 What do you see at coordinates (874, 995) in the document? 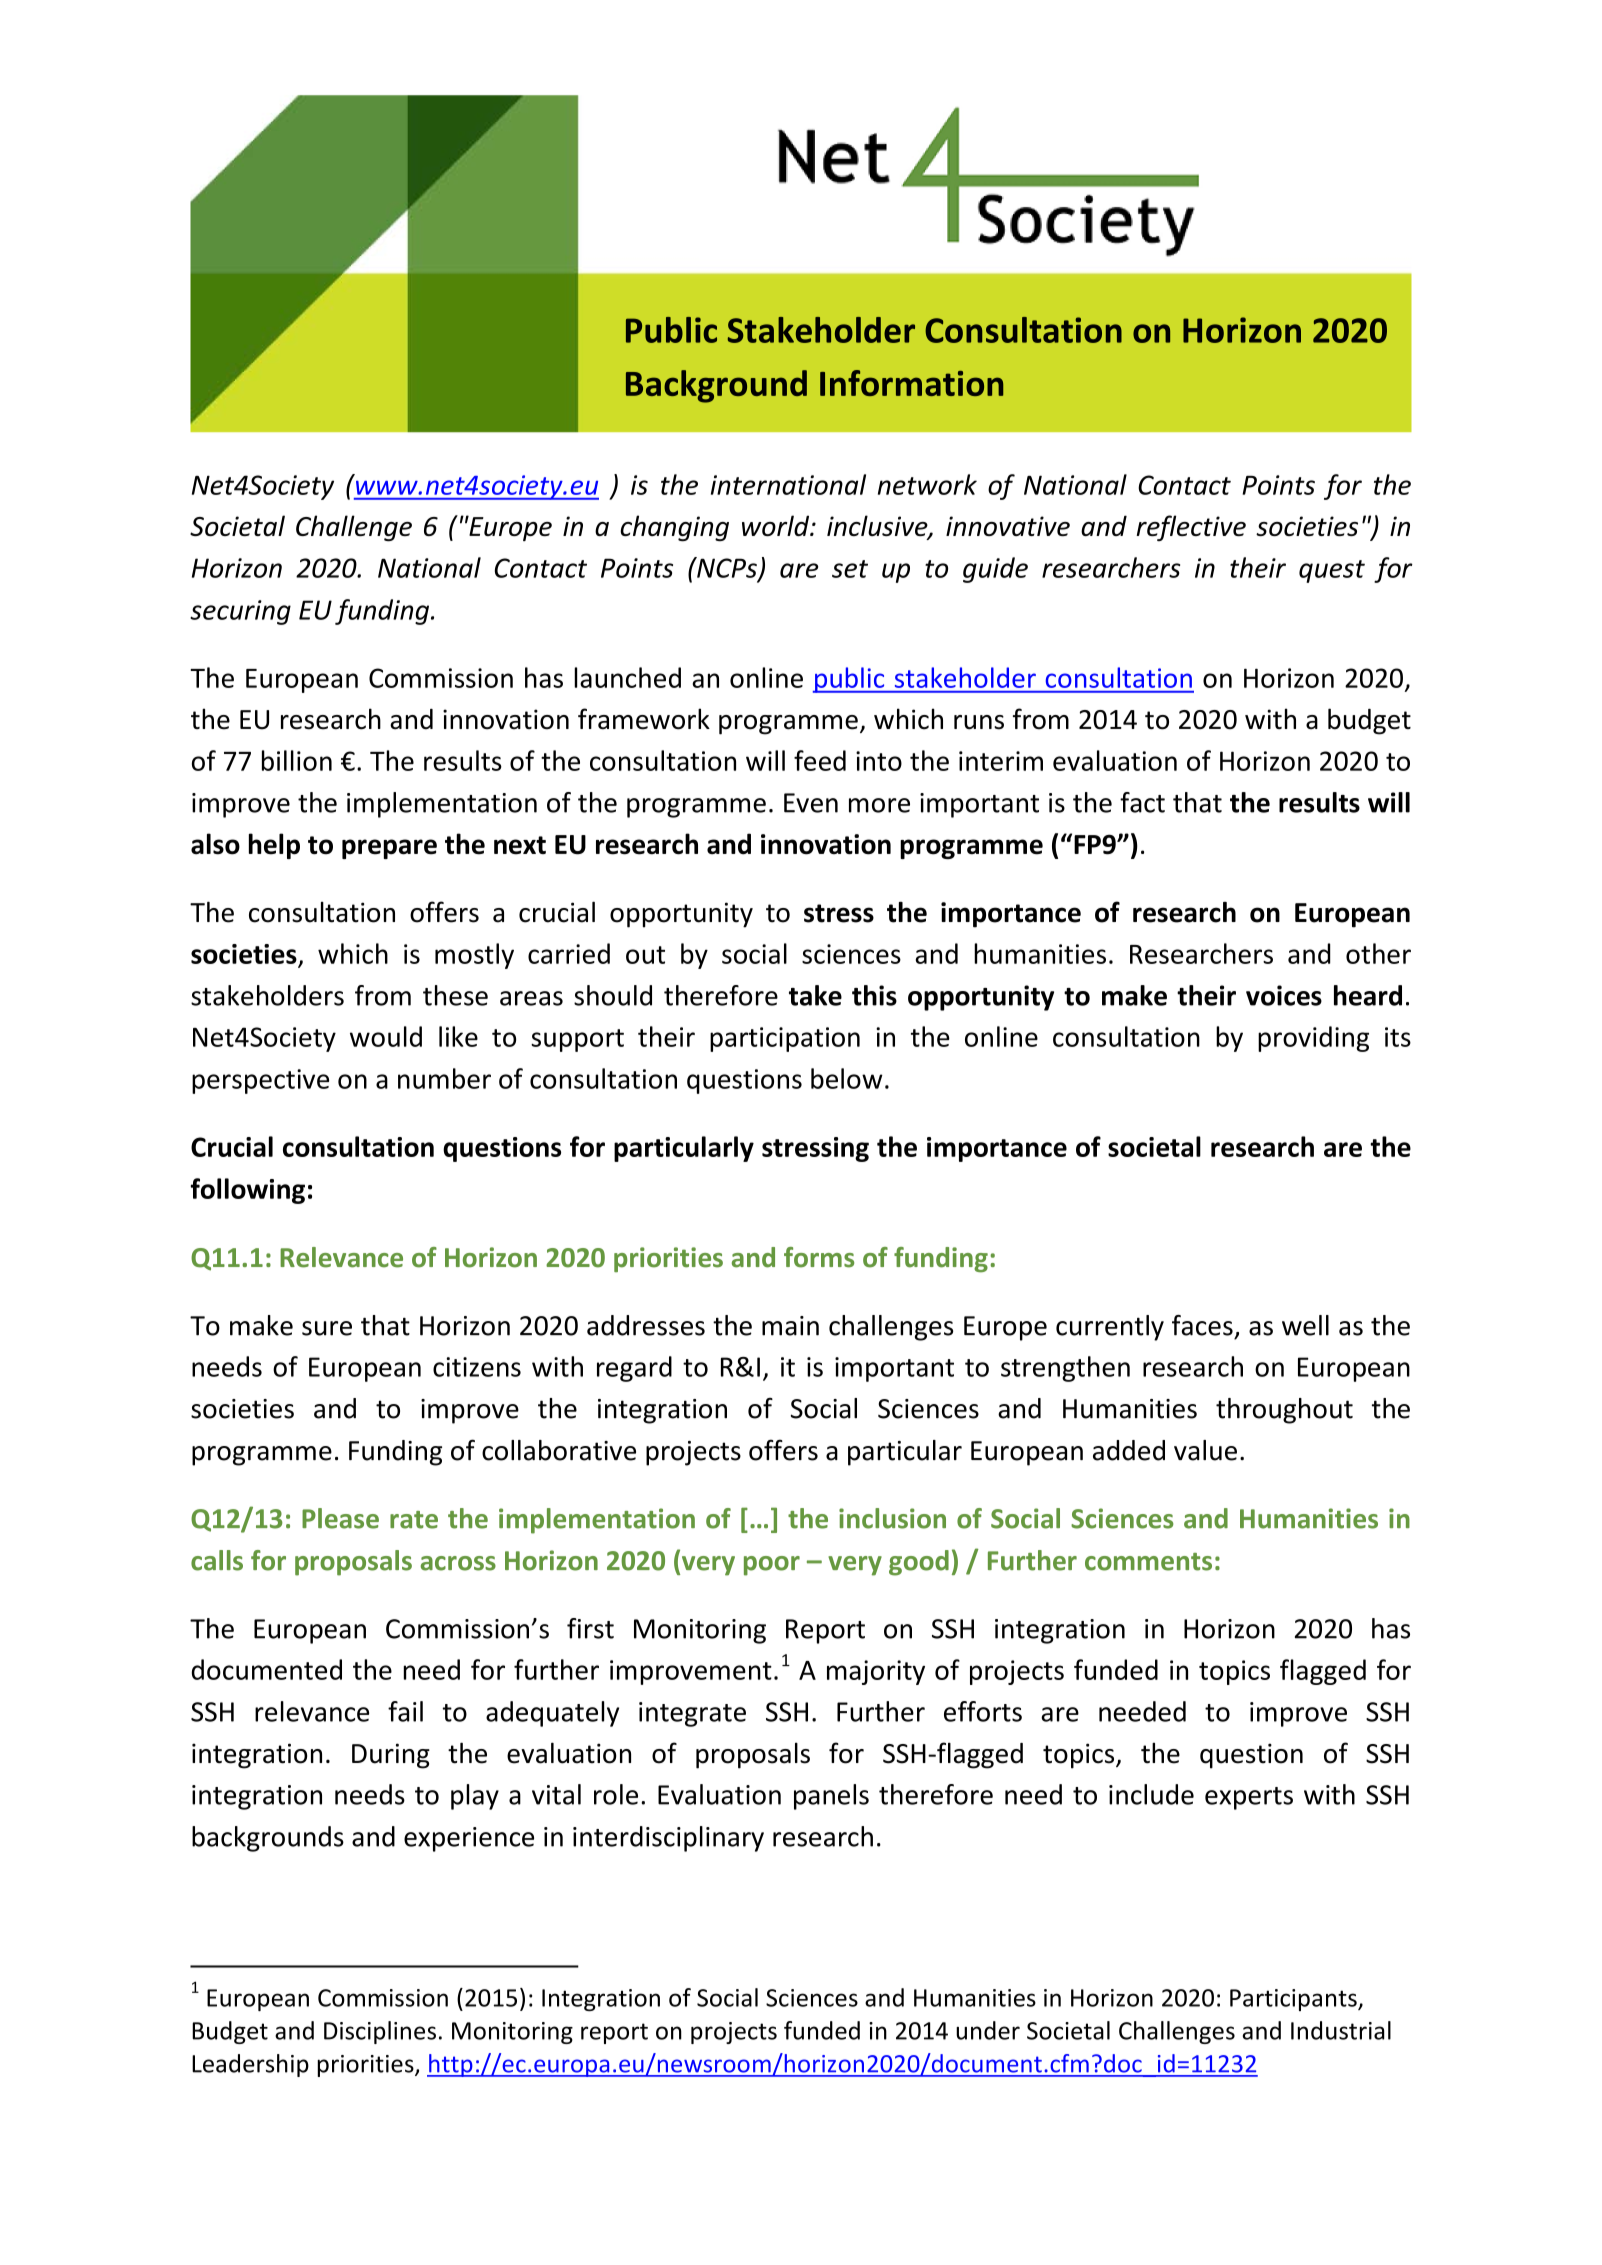
I see `this` at bounding box center [874, 995].
